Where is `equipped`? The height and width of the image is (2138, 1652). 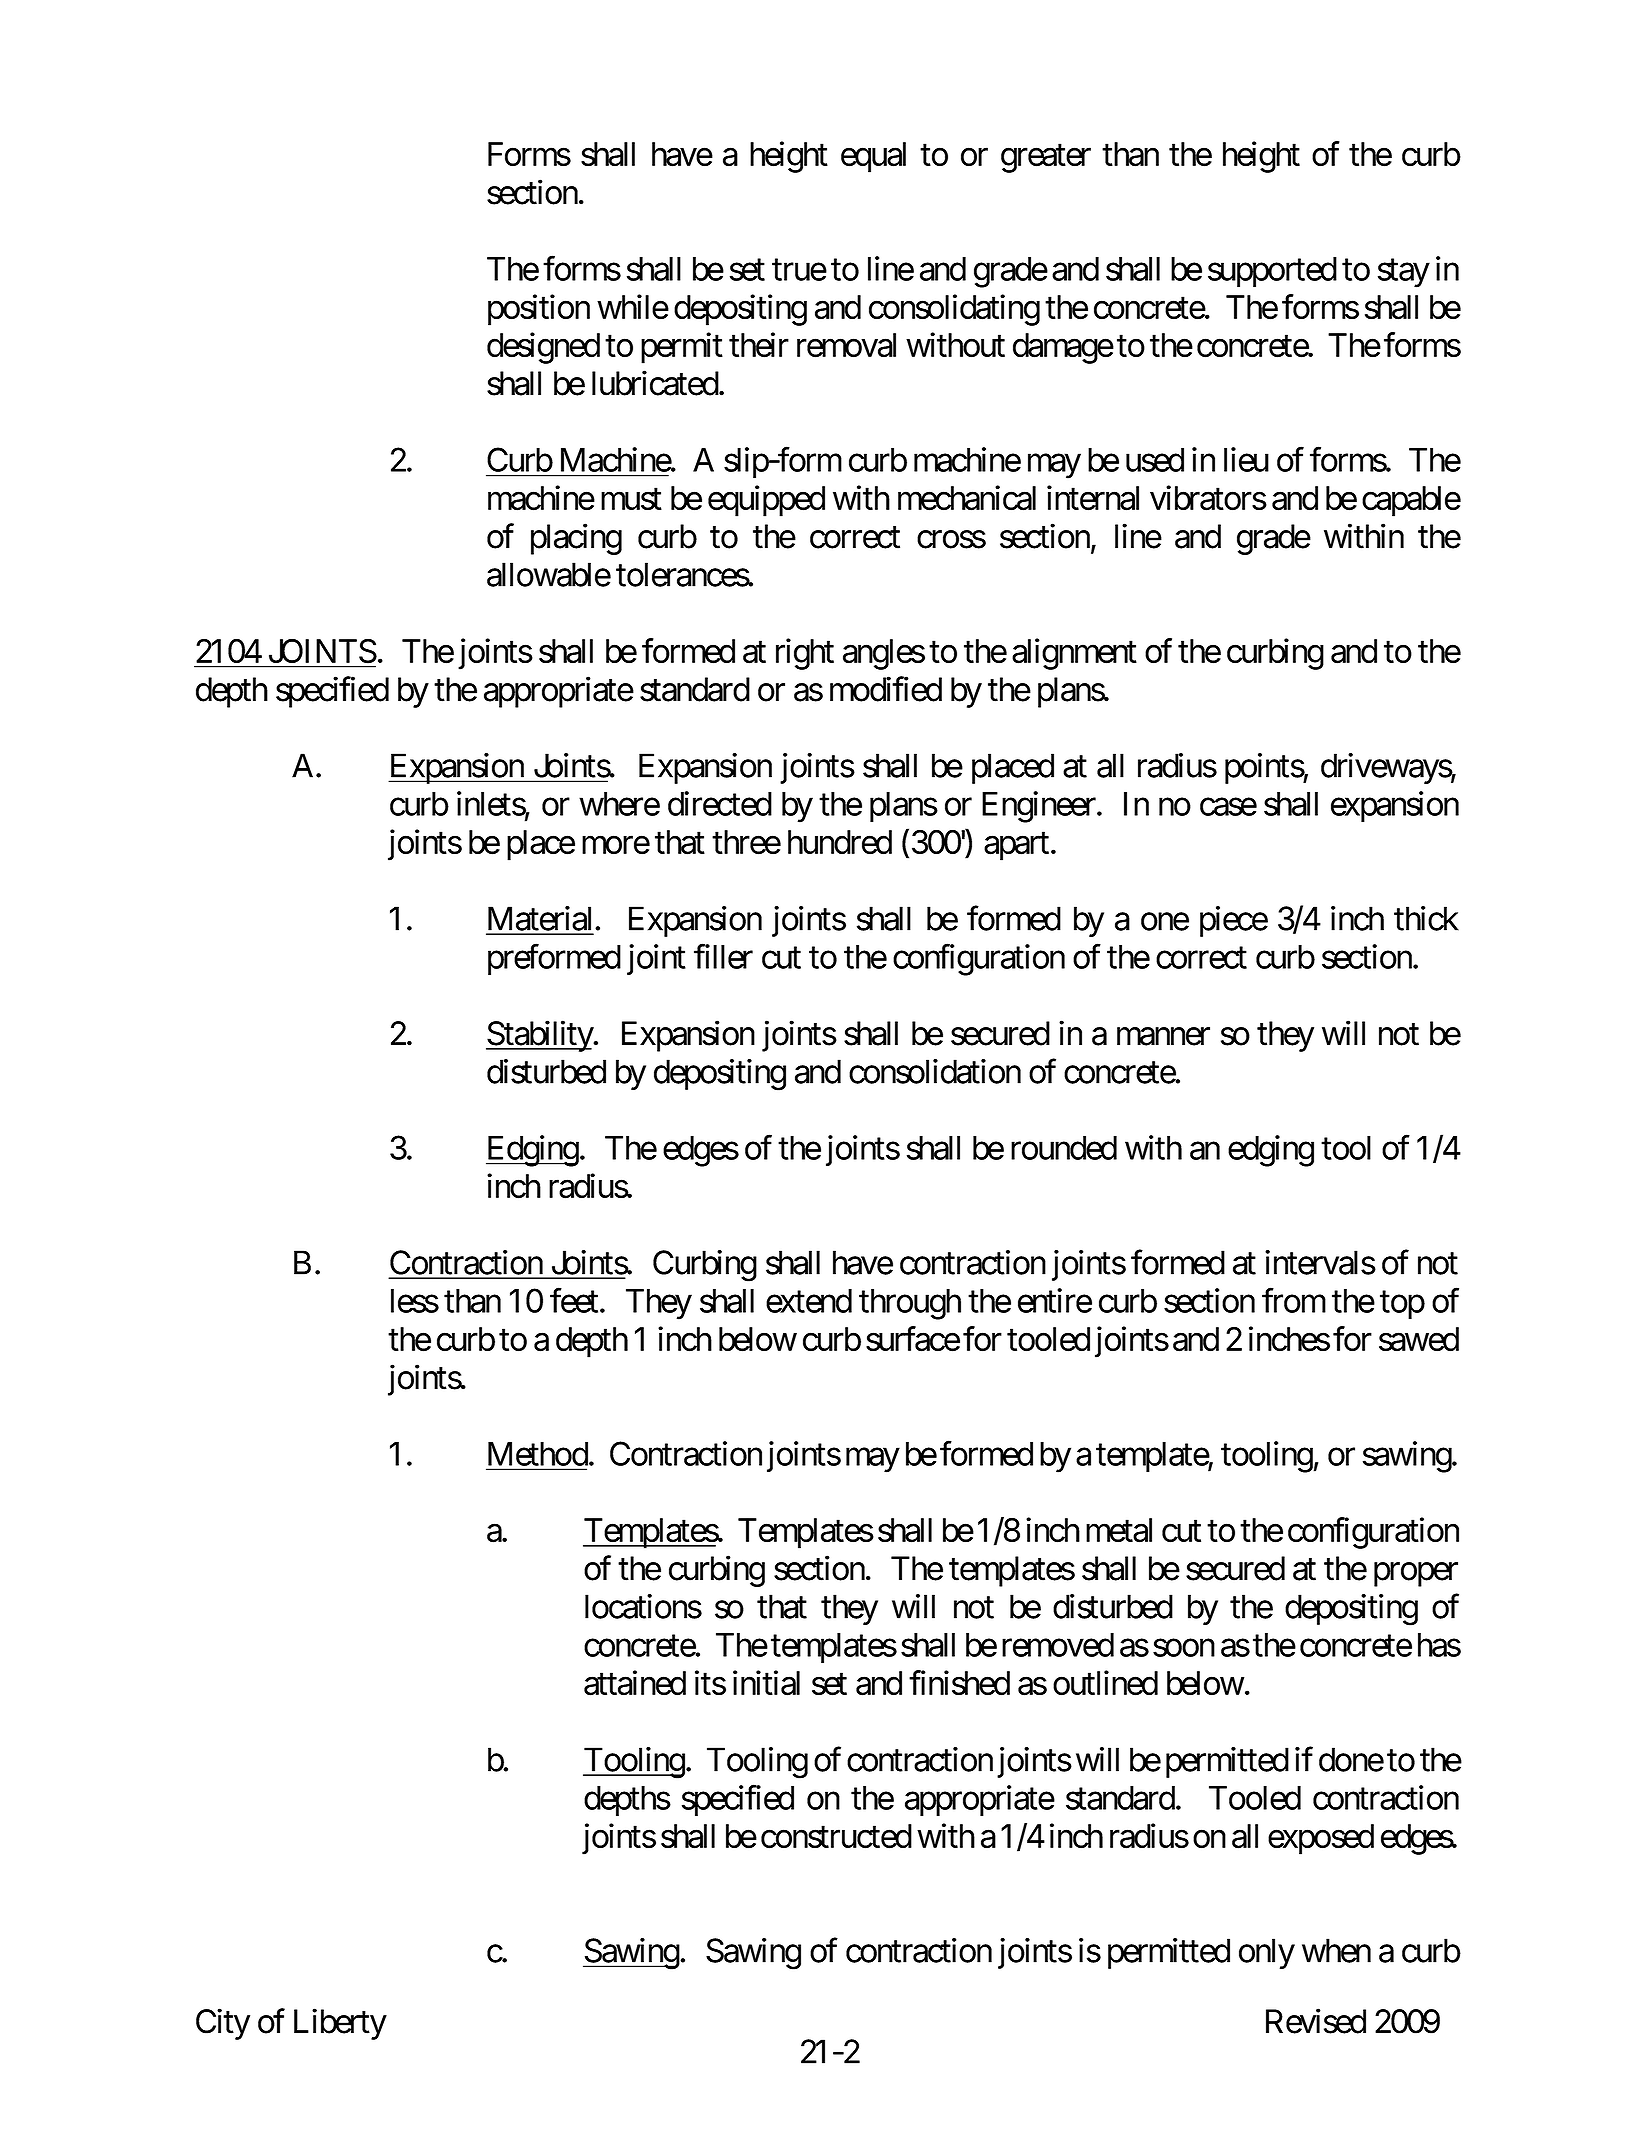 equipped is located at coordinates (766, 501).
